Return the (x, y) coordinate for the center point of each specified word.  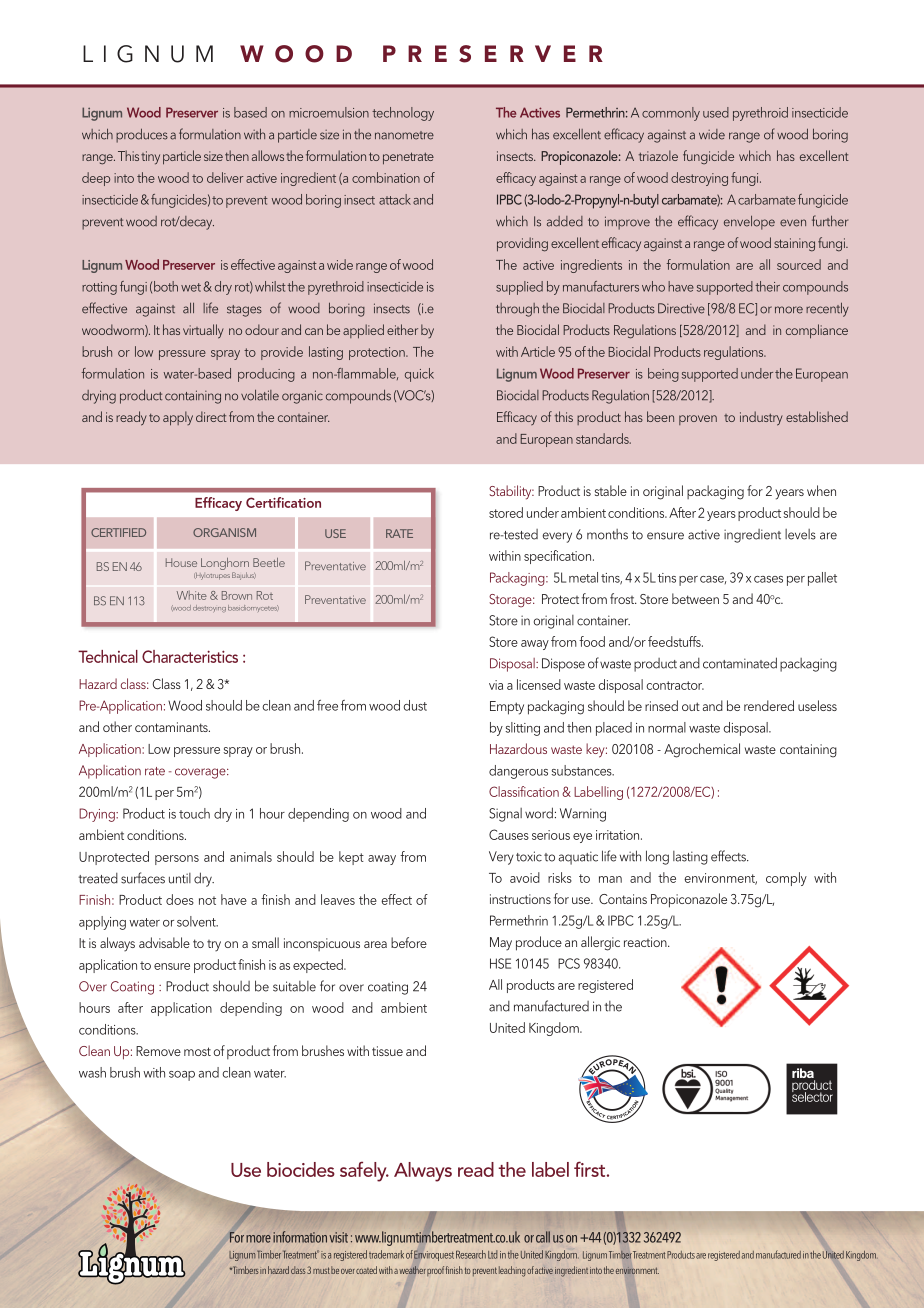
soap (182, 1076)
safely (364, 1172)
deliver (225, 177)
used (716, 112)
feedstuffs (675, 641)
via (496, 685)
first (591, 1169)
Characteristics (190, 656)
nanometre (404, 135)
